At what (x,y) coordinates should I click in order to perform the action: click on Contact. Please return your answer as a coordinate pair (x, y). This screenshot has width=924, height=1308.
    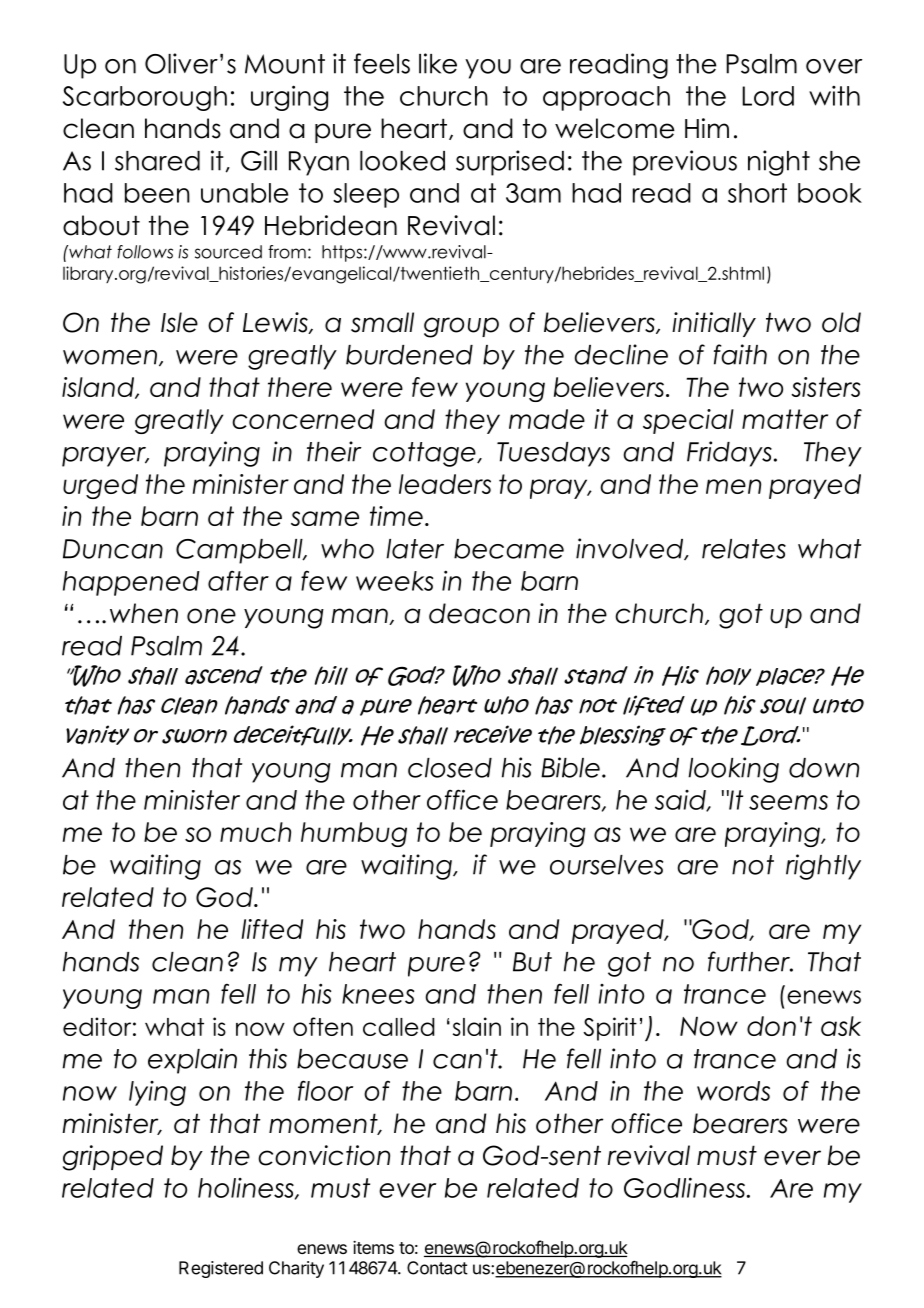
    Looking at the image, I should click on (437, 1268).
